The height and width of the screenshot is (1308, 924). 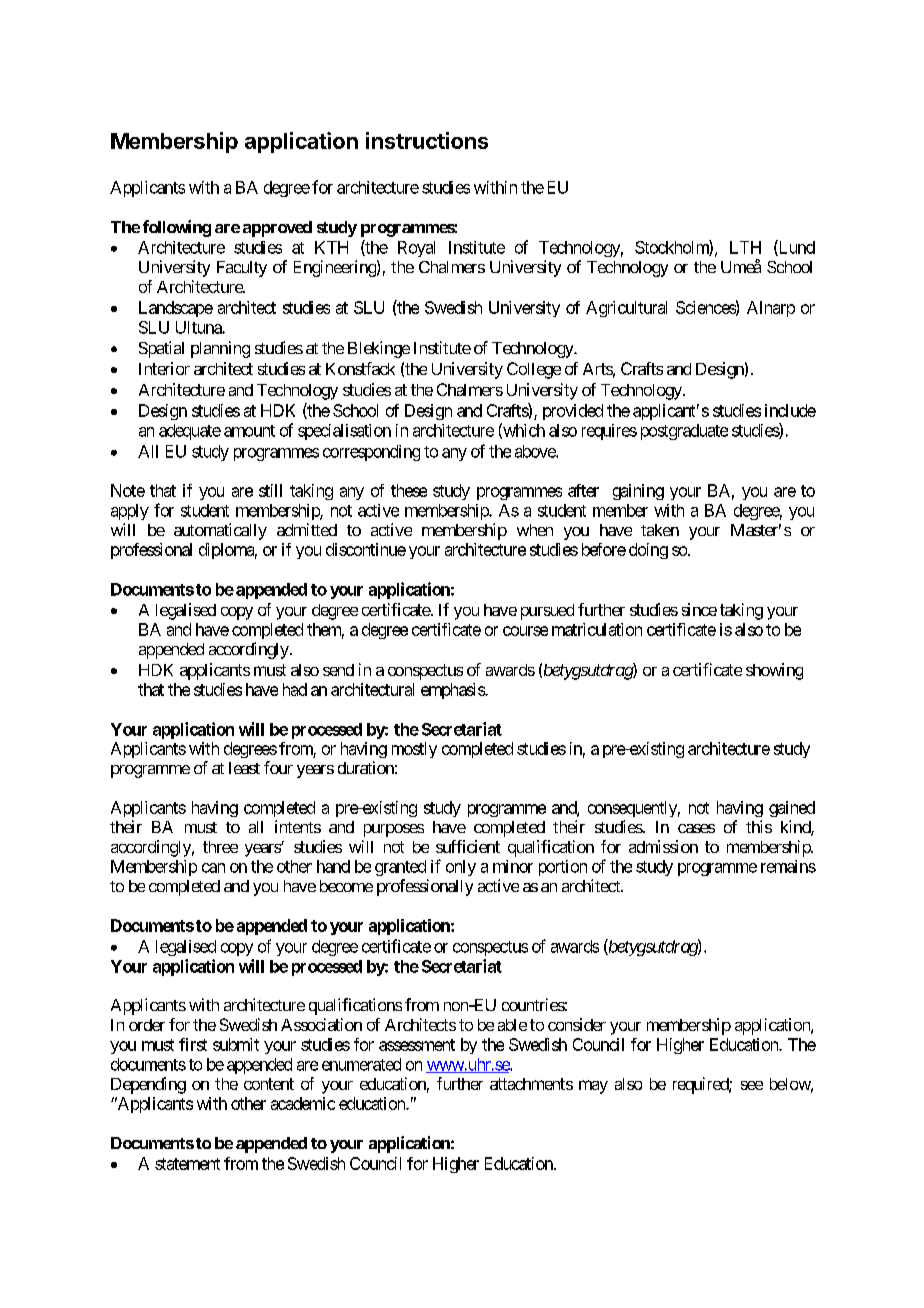 What do you see at coordinates (534, 370) in the screenshot?
I see `College` at bounding box center [534, 370].
